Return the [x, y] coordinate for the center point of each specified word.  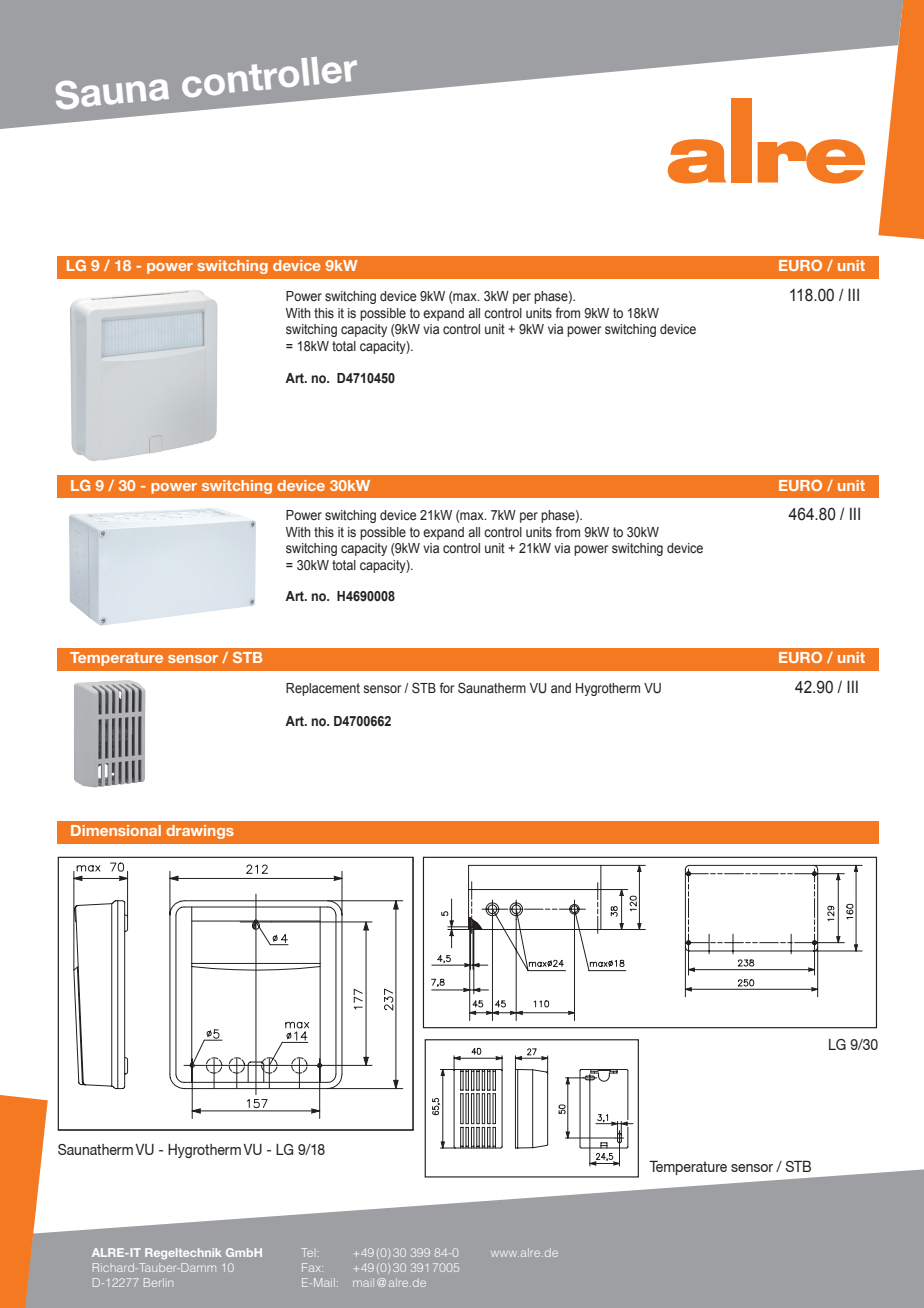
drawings [200, 832]
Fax [312, 1267]
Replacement [323, 689]
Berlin [158, 1282]
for [447, 687]
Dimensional [116, 830]
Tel [307, 1252]
